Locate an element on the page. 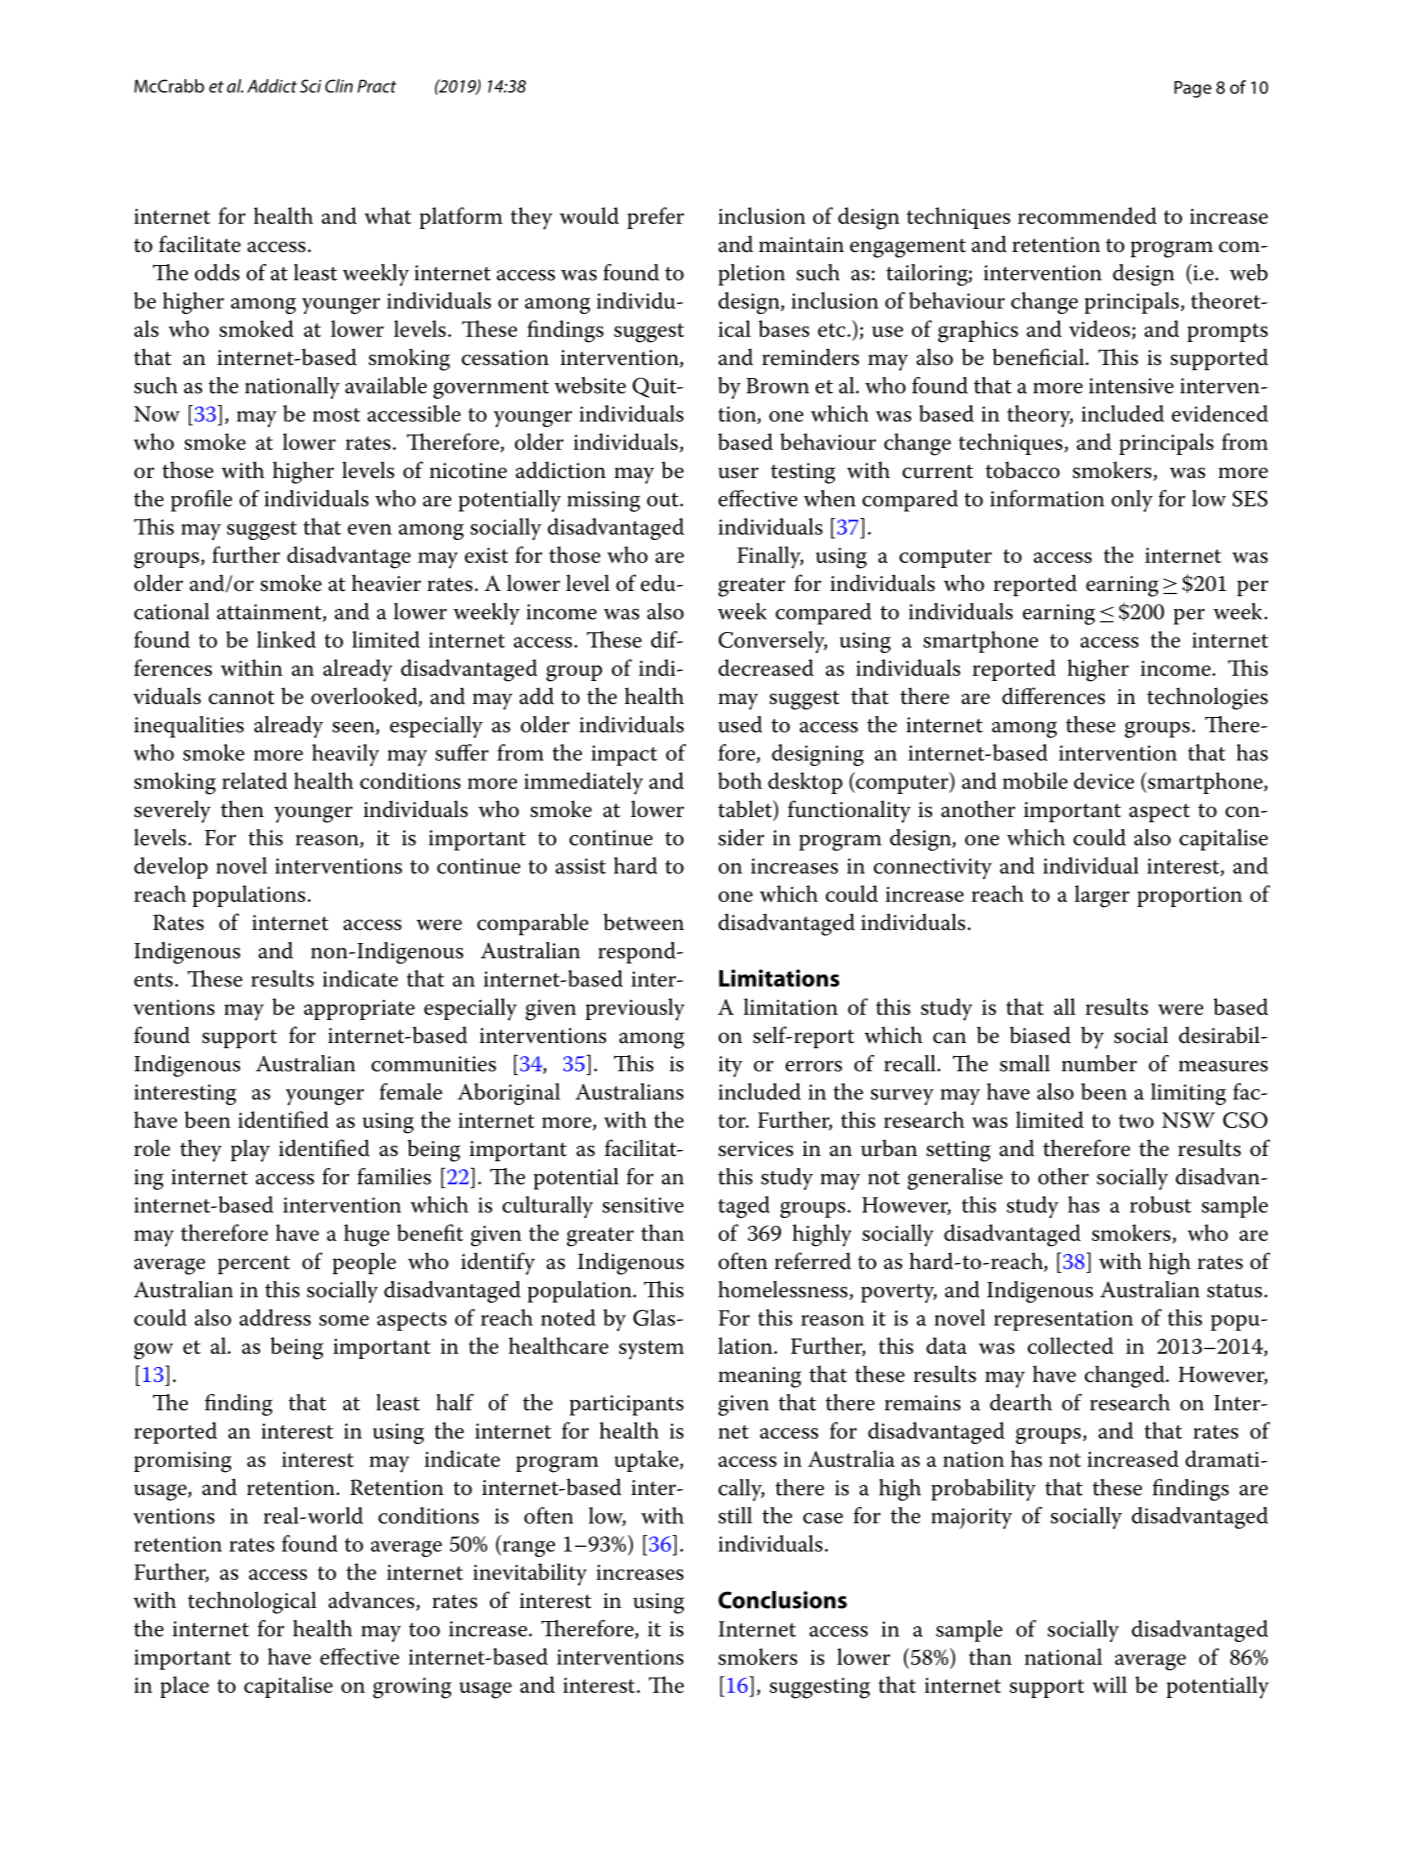  Conclusions is located at coordinates (782, 1600).
